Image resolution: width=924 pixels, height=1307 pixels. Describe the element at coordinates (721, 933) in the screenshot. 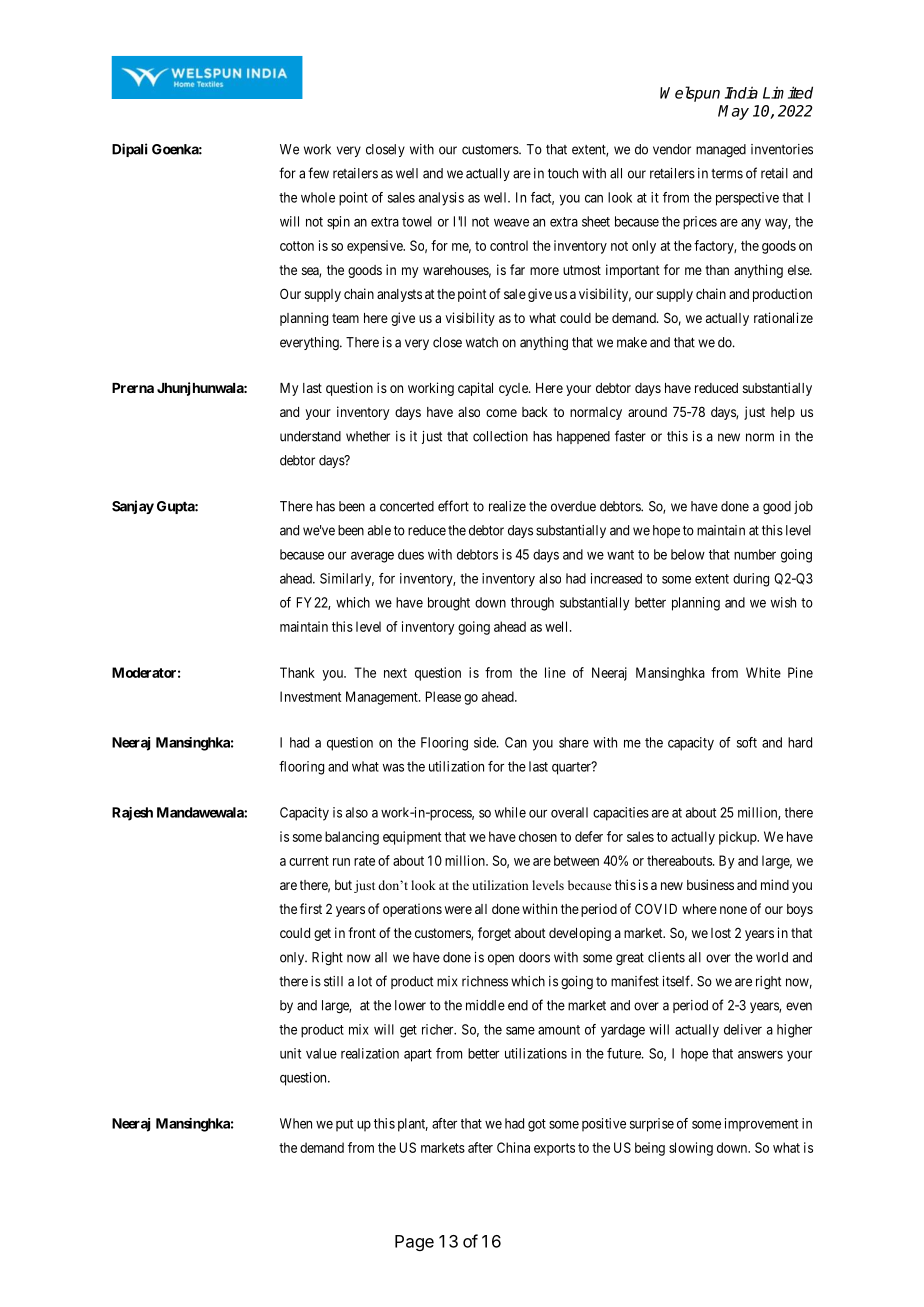

I see `lost` at that location.
